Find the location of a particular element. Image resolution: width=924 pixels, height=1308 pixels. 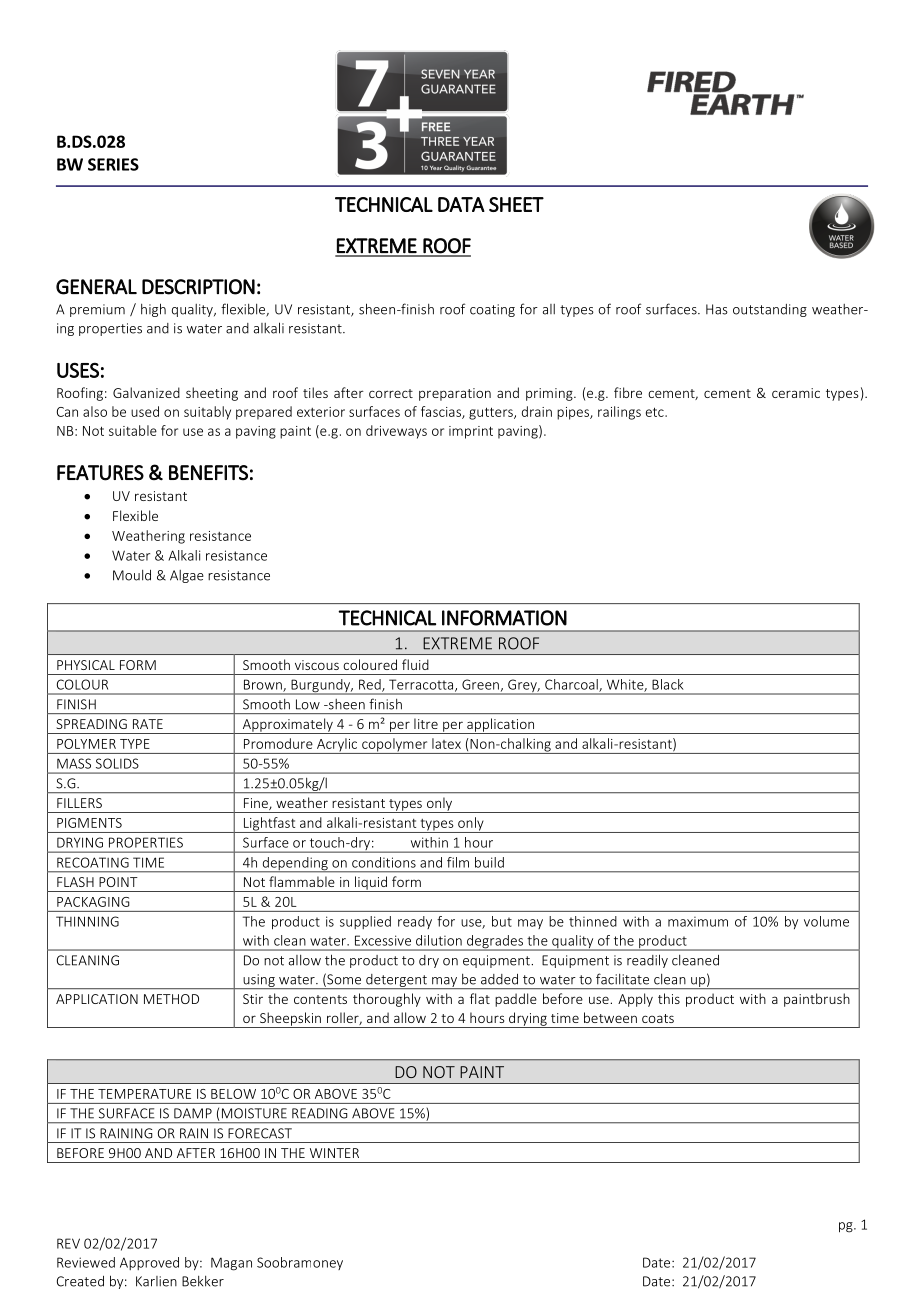

SERIES is located at coordinates (113, 164).
